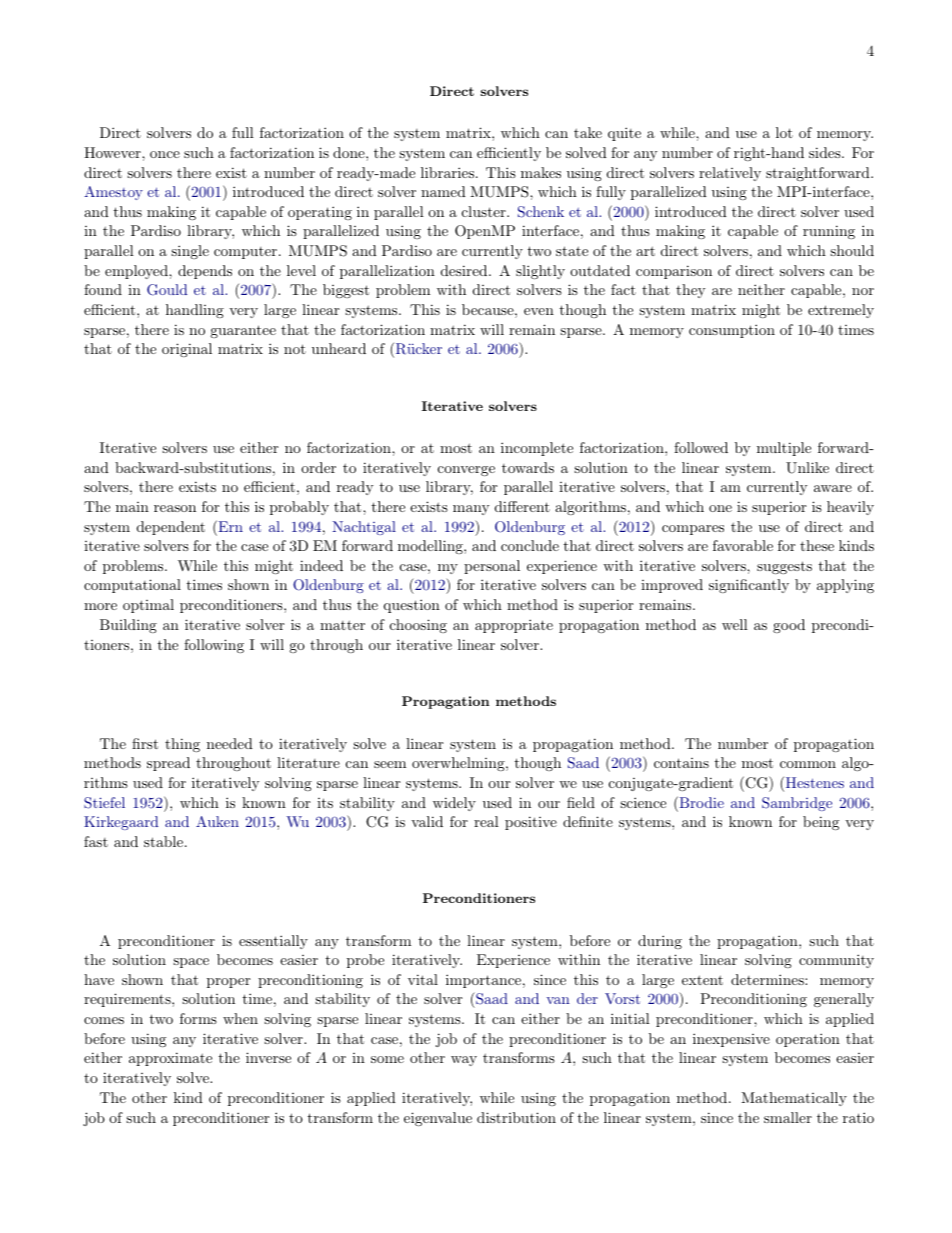 The height and width of the document is (1233, 952). What do you see at coordinates (214, 646) in the document?
I see `following` at bounding box center [214, 646].
